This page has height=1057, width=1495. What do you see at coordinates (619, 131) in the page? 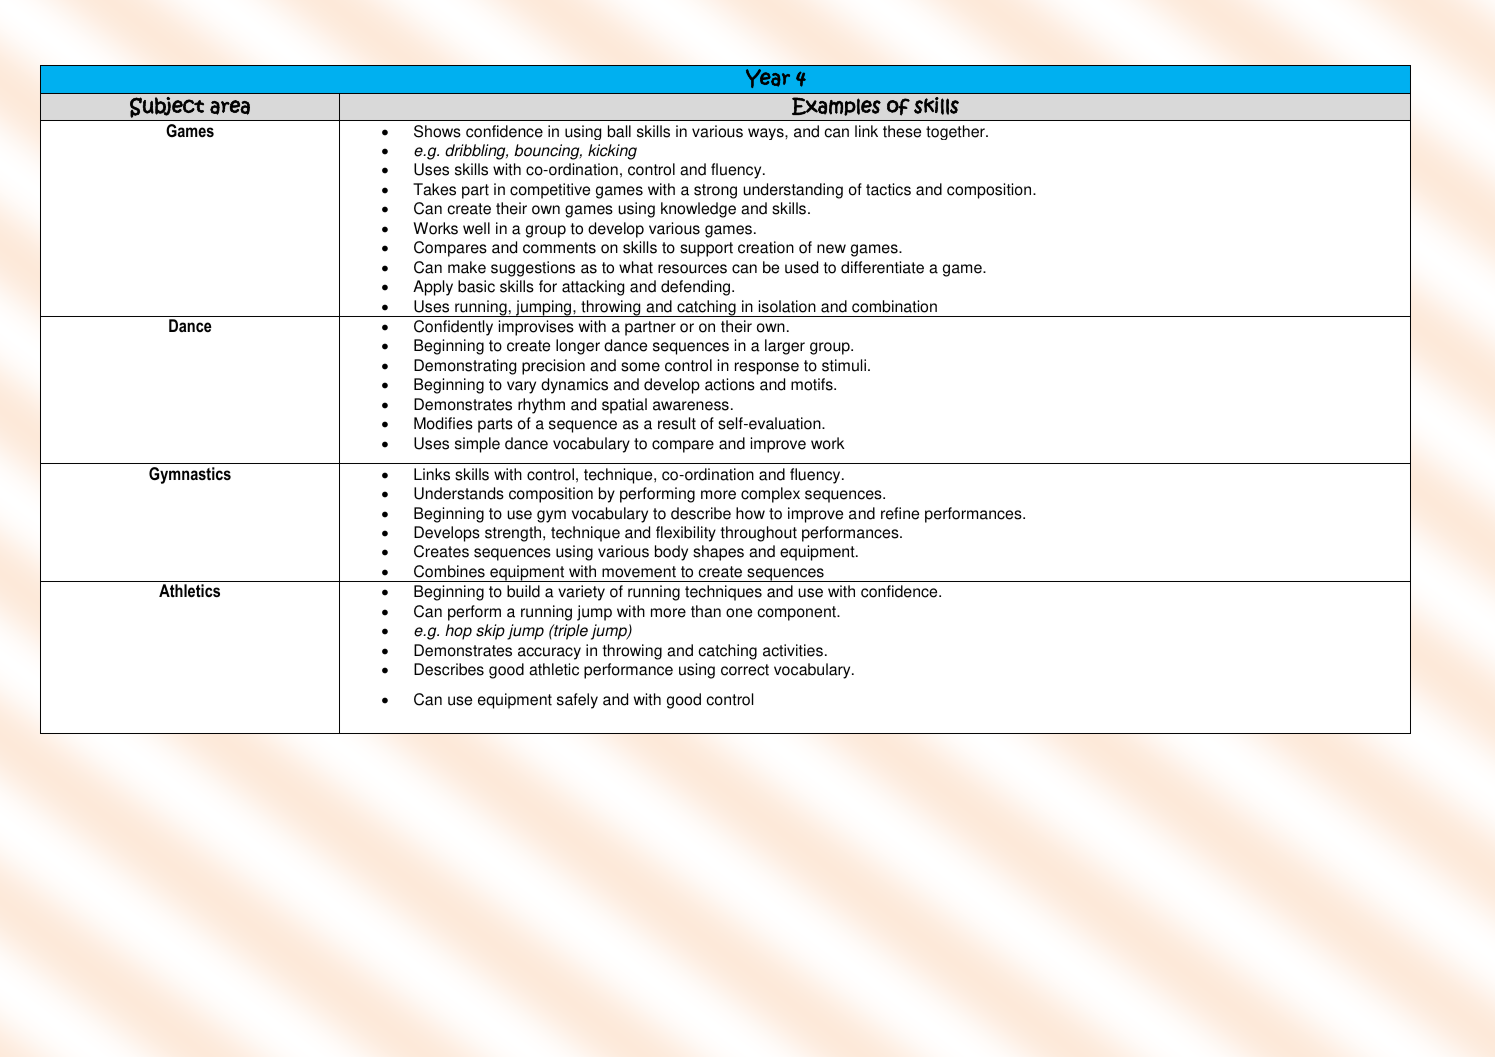
I see `ball` at bounding box center [619, 131].
